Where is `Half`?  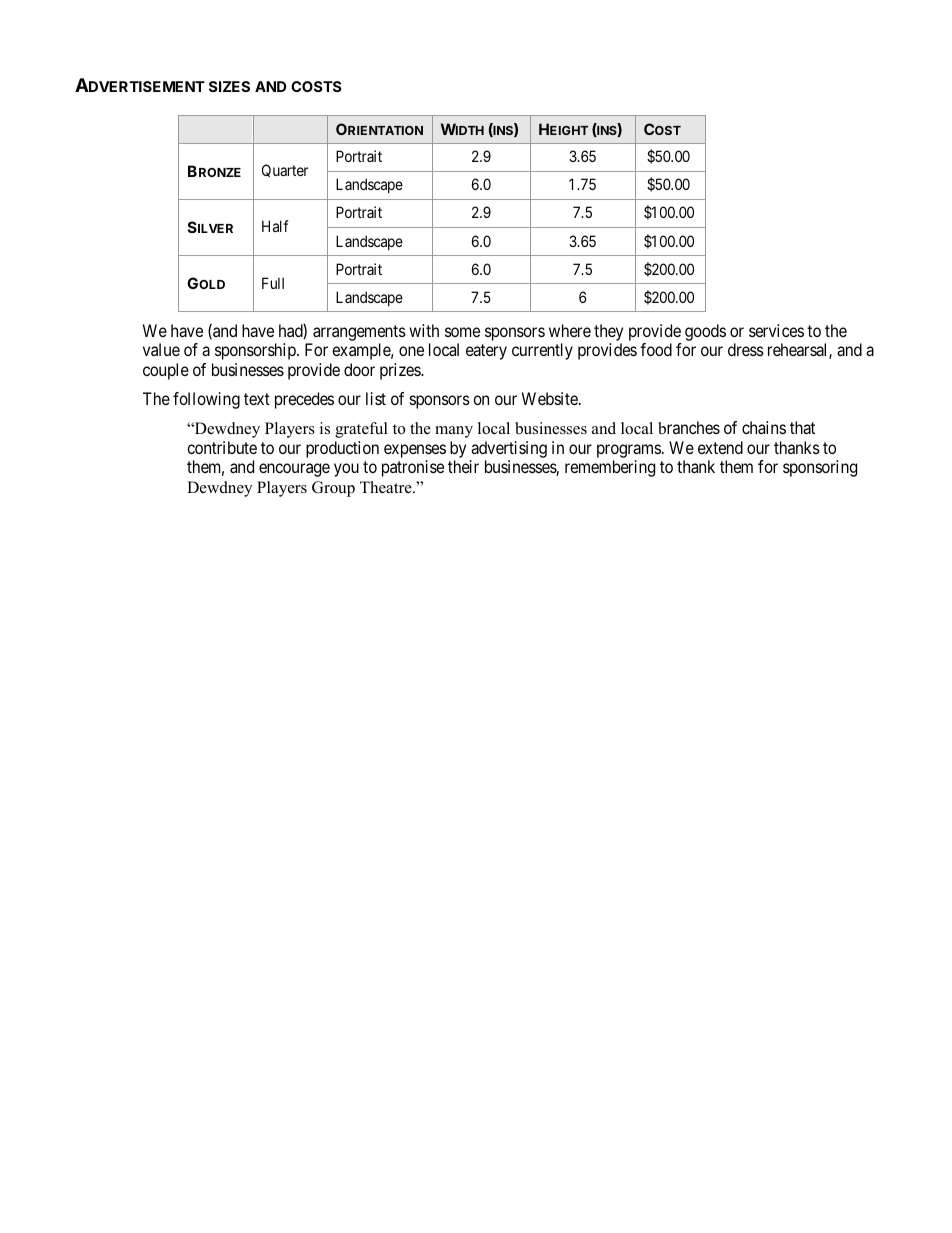
Half is located at coordinates (275, 226).
